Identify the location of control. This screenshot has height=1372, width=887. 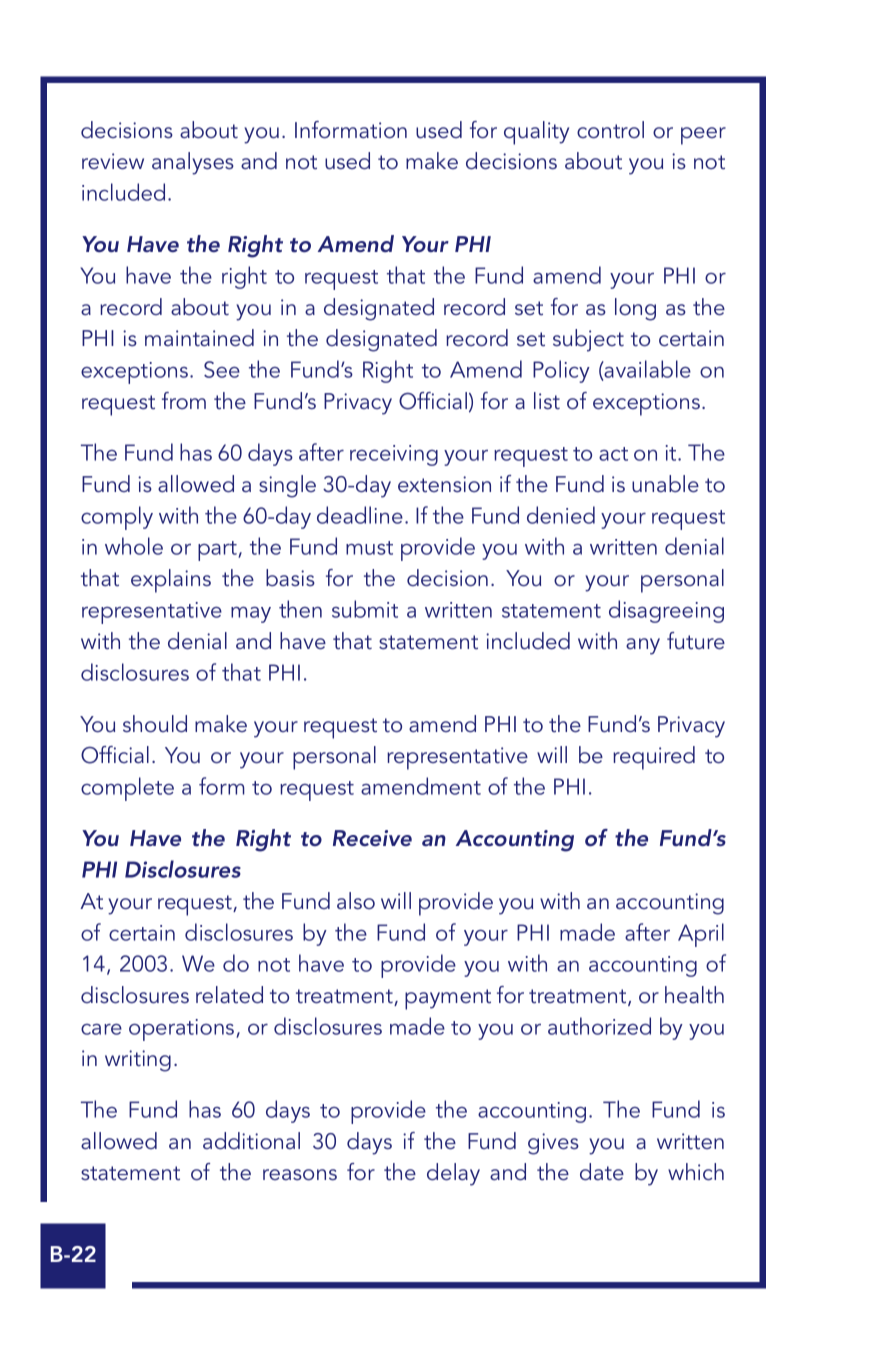
(610, 130).
